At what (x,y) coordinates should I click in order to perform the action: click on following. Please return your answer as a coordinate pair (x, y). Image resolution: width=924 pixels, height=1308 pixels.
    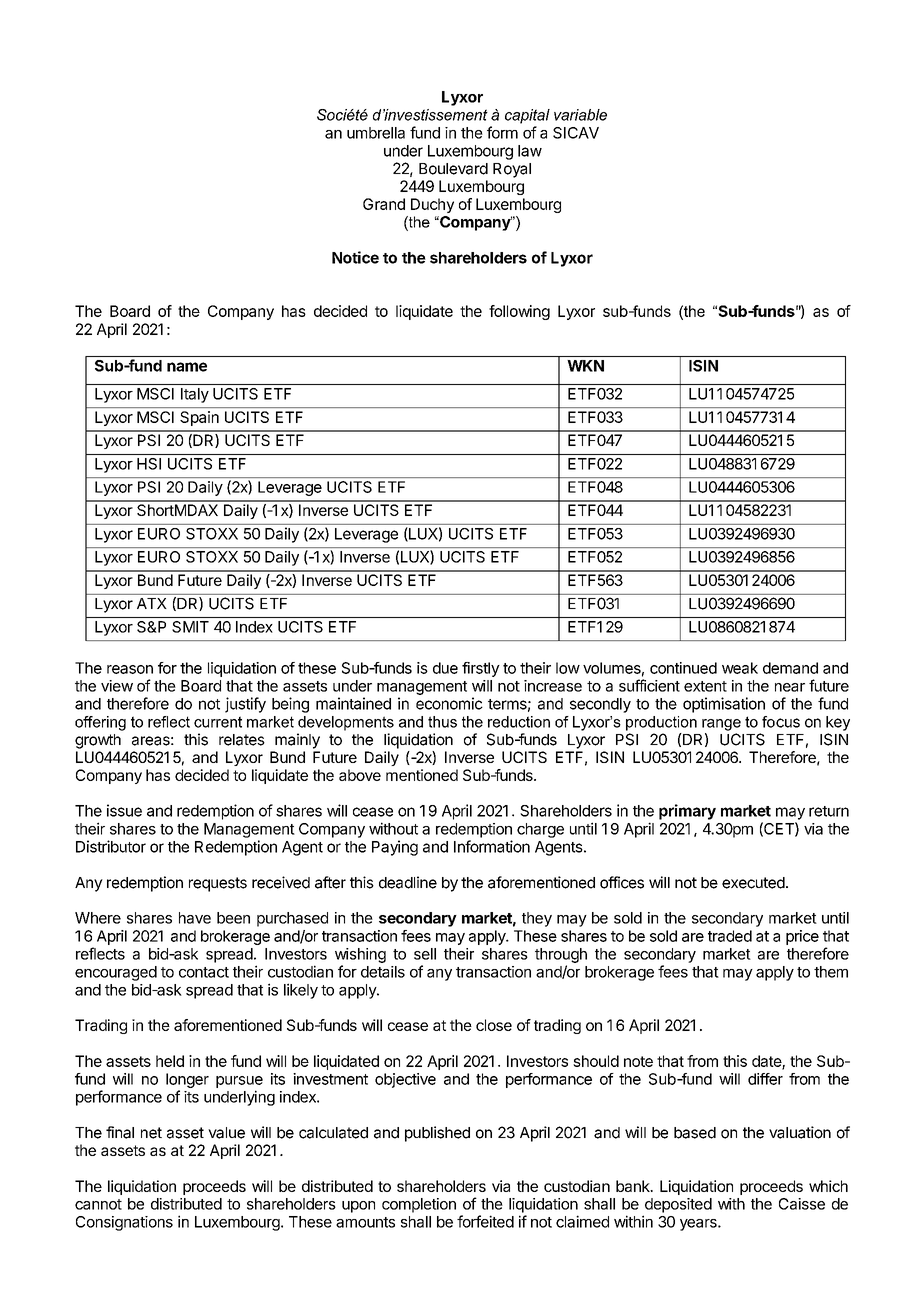
    Looking at the image, I should click on (519, 312).
